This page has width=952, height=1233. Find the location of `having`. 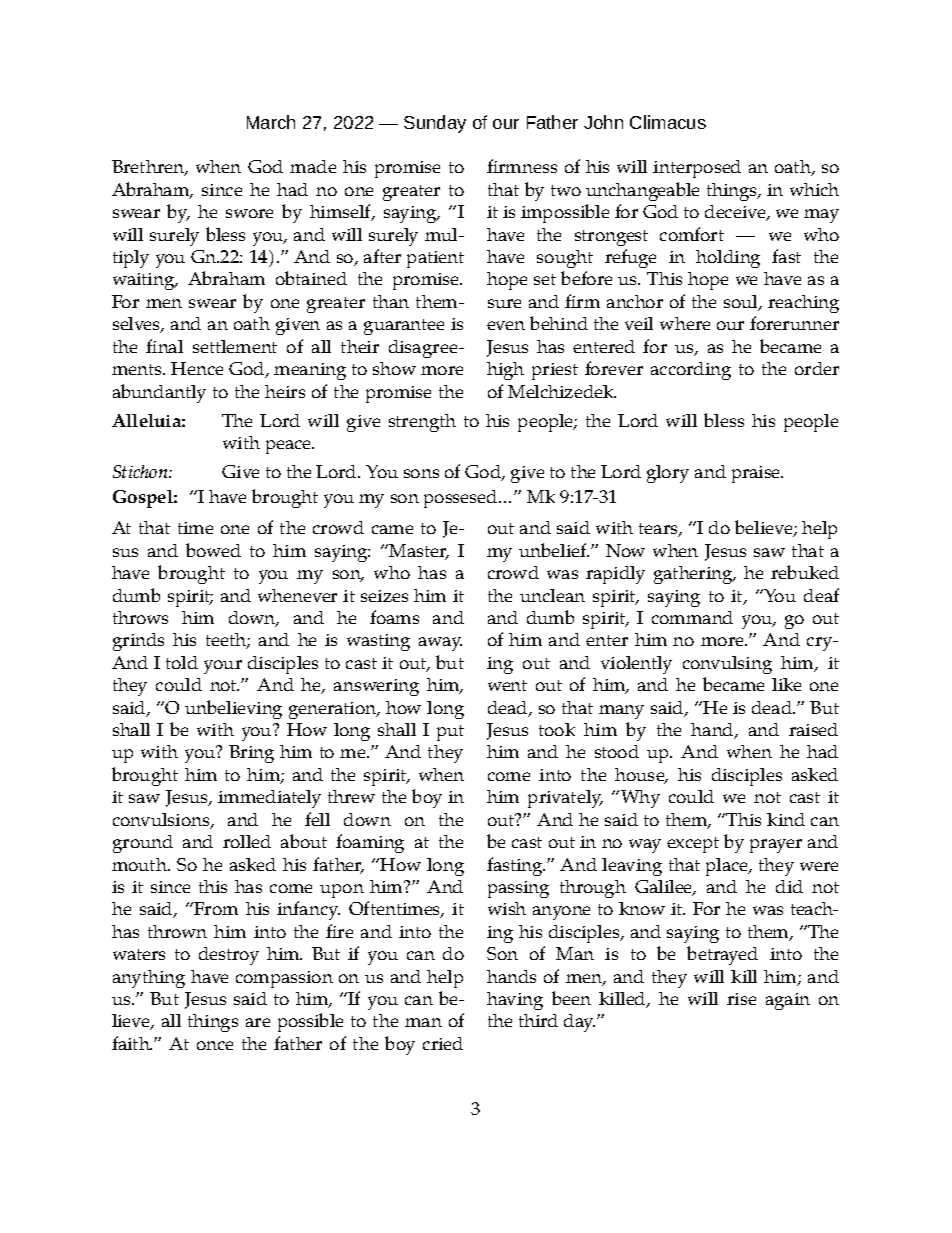

having is located at coordinates (515, 1001).
